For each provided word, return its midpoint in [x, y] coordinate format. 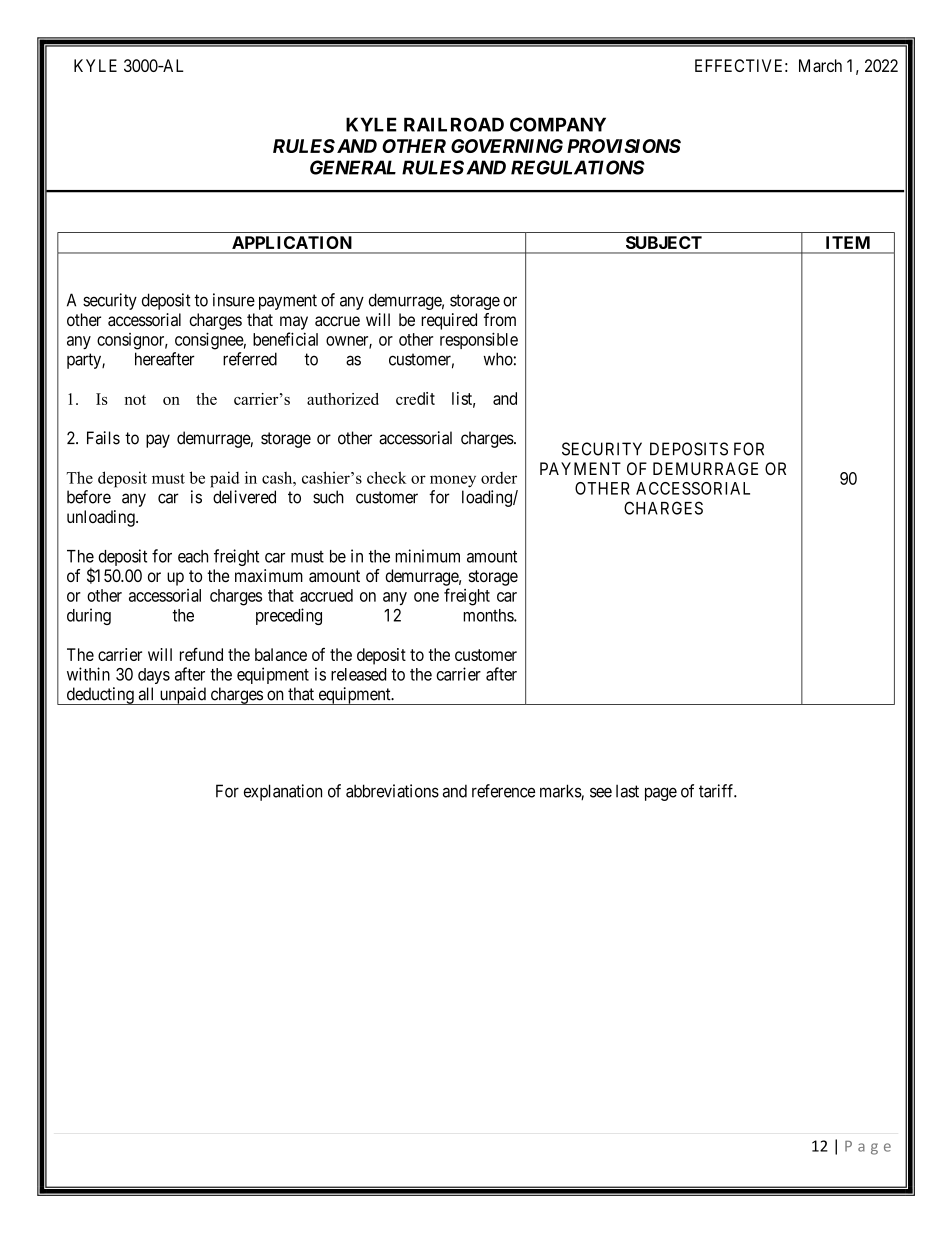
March [820, 65]
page [661, 794]
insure [234, 300]
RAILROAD [454, 124]
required [449, 321]
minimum [427, 556]
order [499, 478]
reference [503, 791]
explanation [283, 792]
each [193, 556]
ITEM [848, 242]
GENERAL [353, 167]
